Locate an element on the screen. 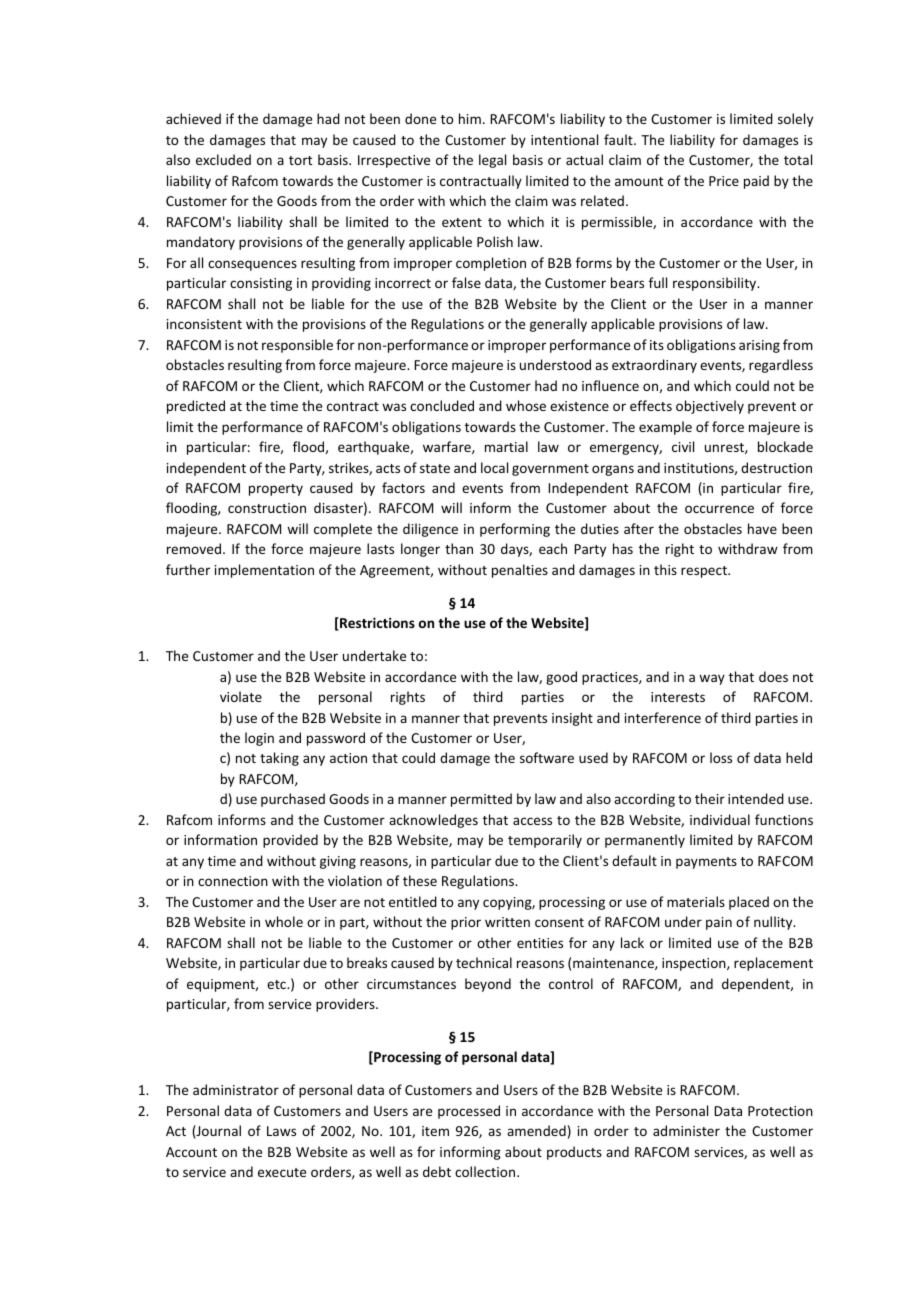 This screenshot has width=924, height=1308. Laws is located at coordinates (281, 1131).
